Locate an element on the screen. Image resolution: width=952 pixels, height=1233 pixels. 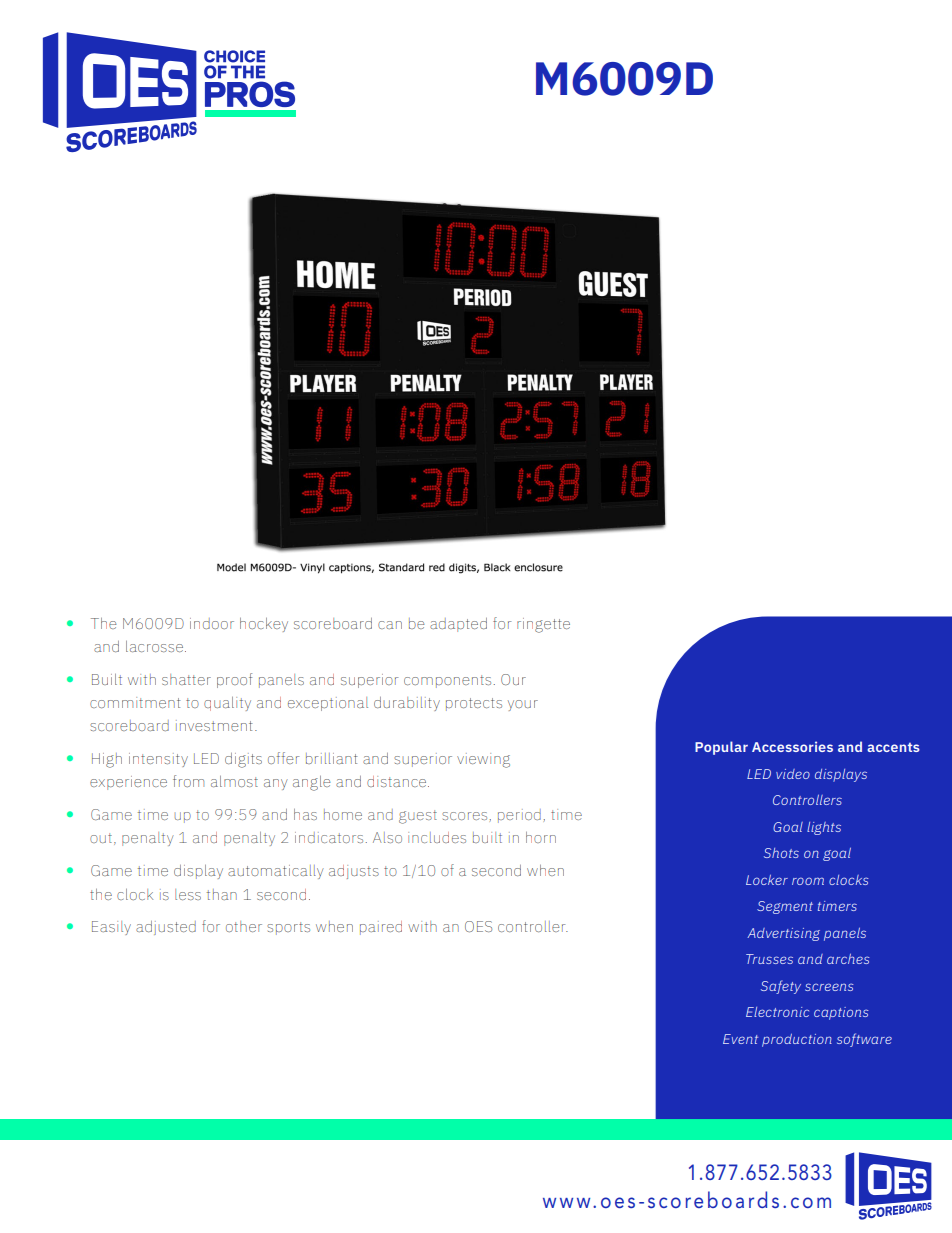
adapted is located at coordinates (458, 625).
